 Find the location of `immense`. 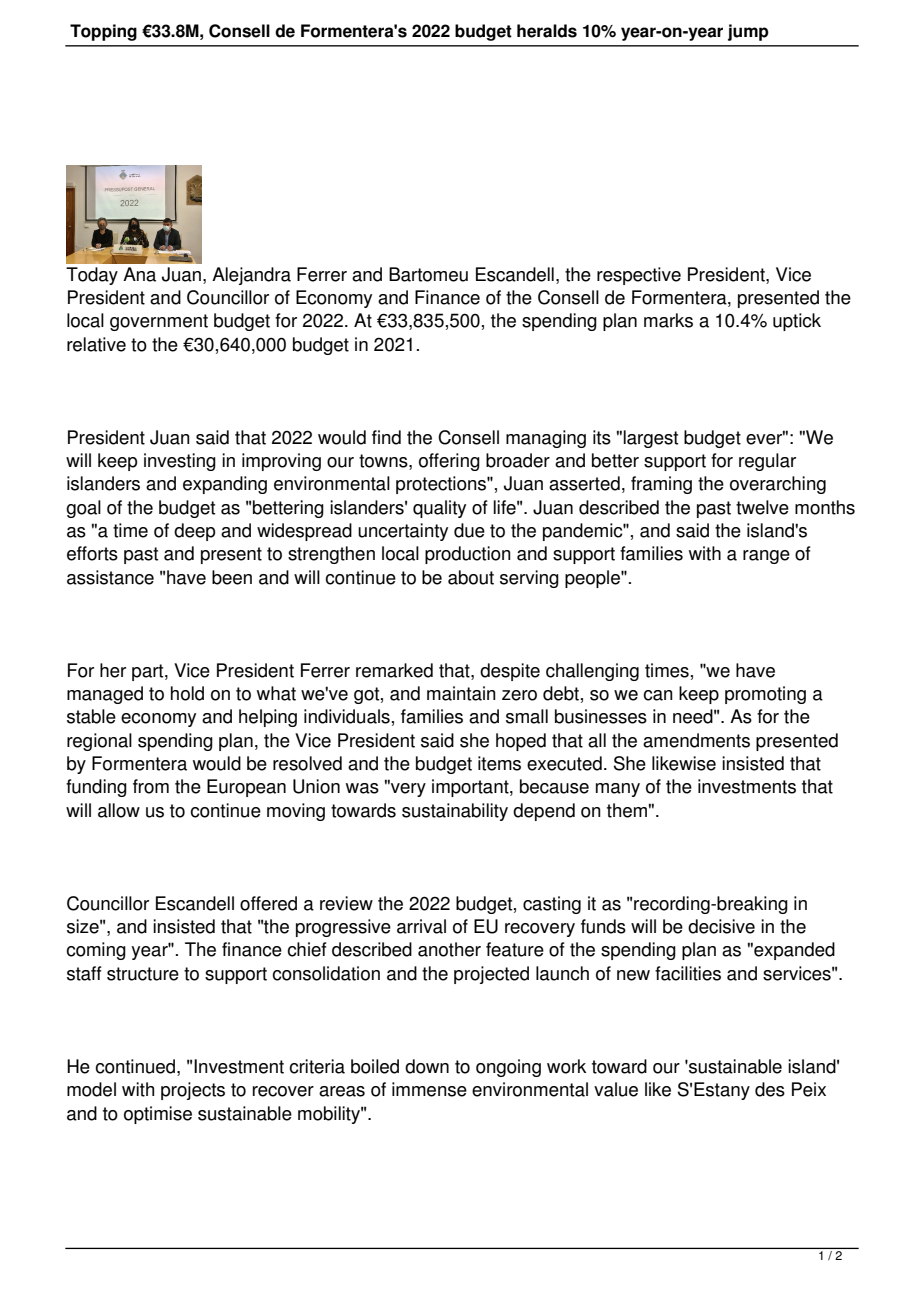

immense is located at coordinates (429, 1089).
